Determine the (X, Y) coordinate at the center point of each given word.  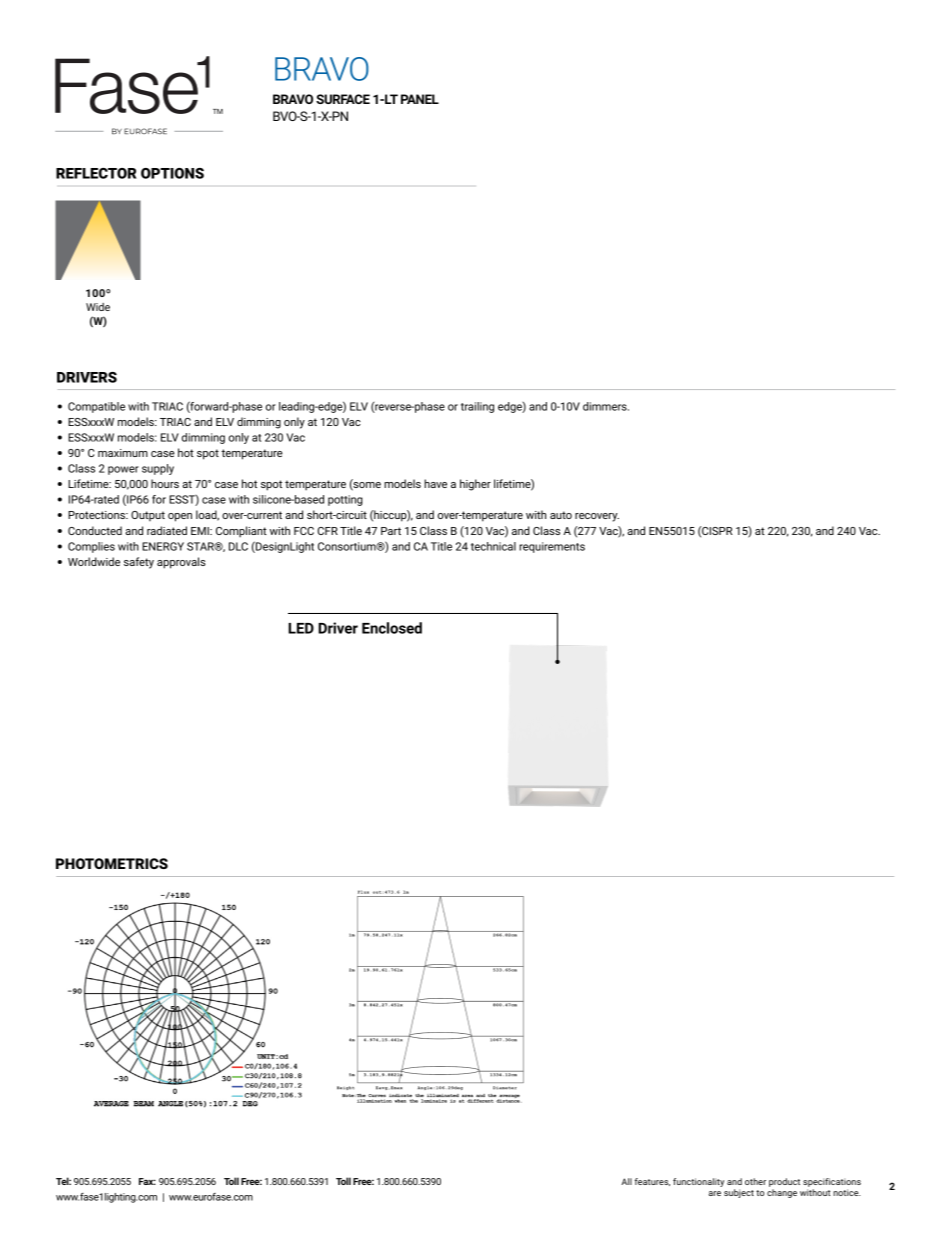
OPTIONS (172, 173)
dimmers (606, 406)
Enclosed (392, 628)
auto (561, 515)
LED (301, 628)
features (652, 1182)
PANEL (420, 99)
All (626, 1181)
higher (475, 485)
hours (165, 483)
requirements (552, 547)
